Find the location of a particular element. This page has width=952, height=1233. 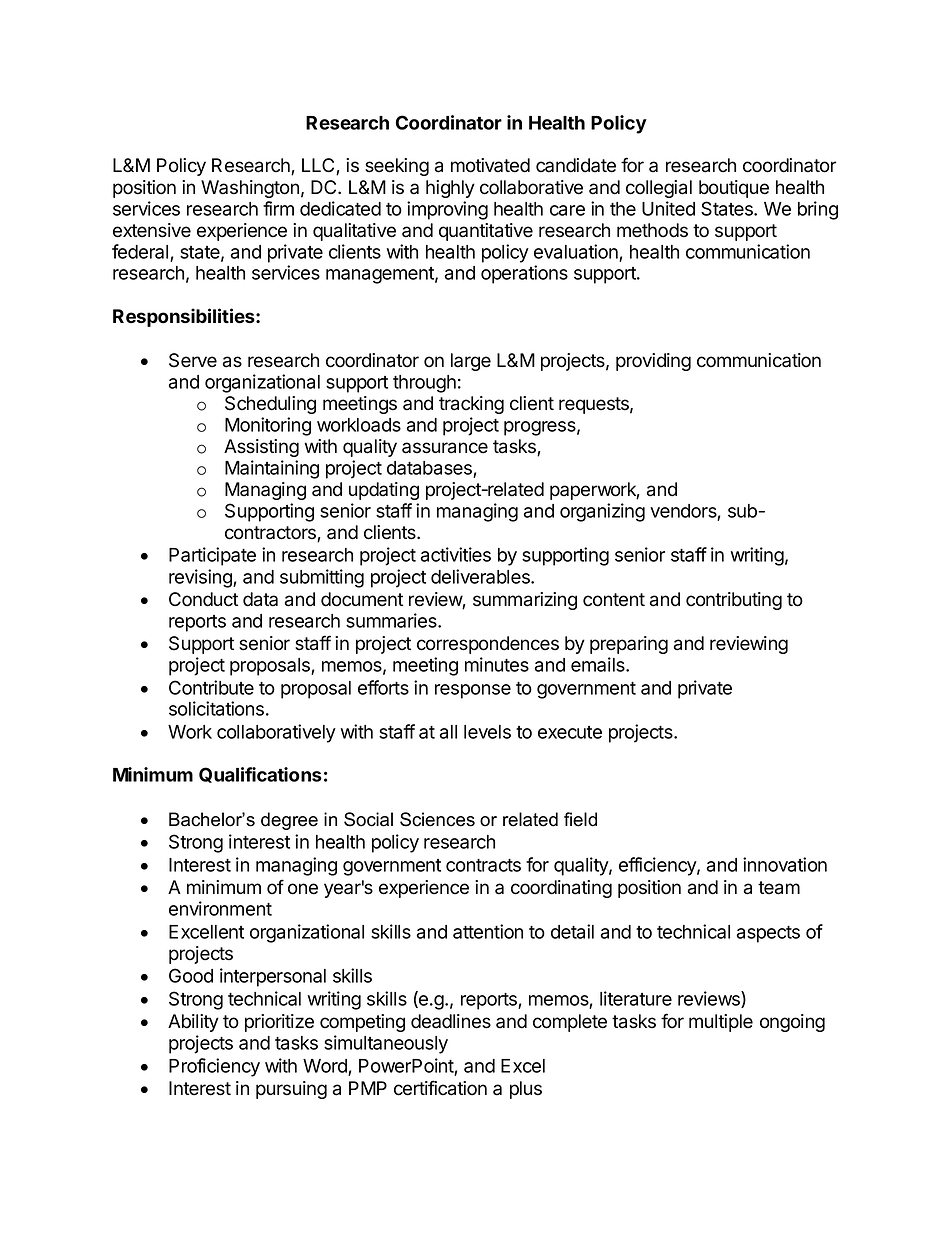

highly is located at coordinates (450, 189).
